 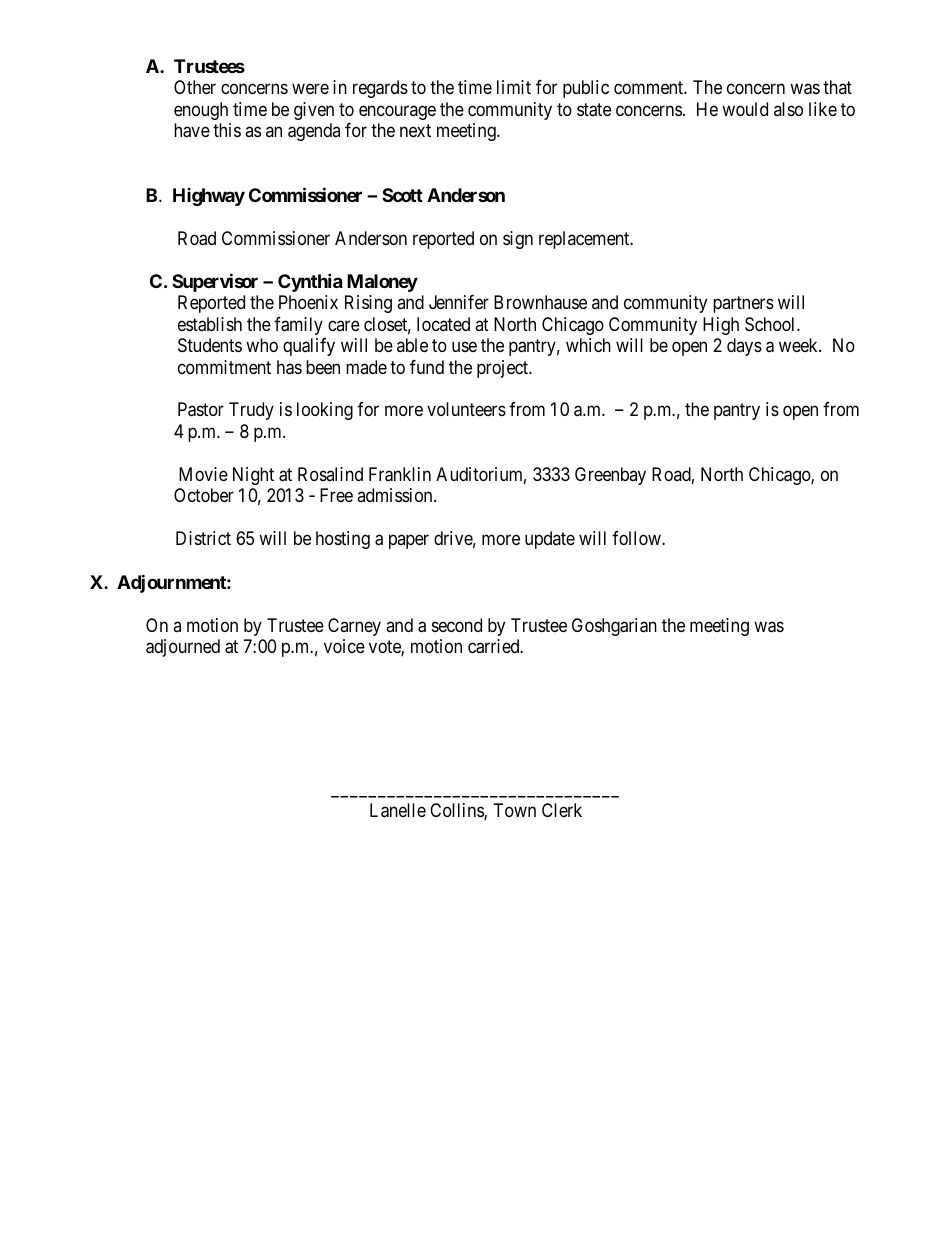 I want to click on given, so click(x=314, y=111).
